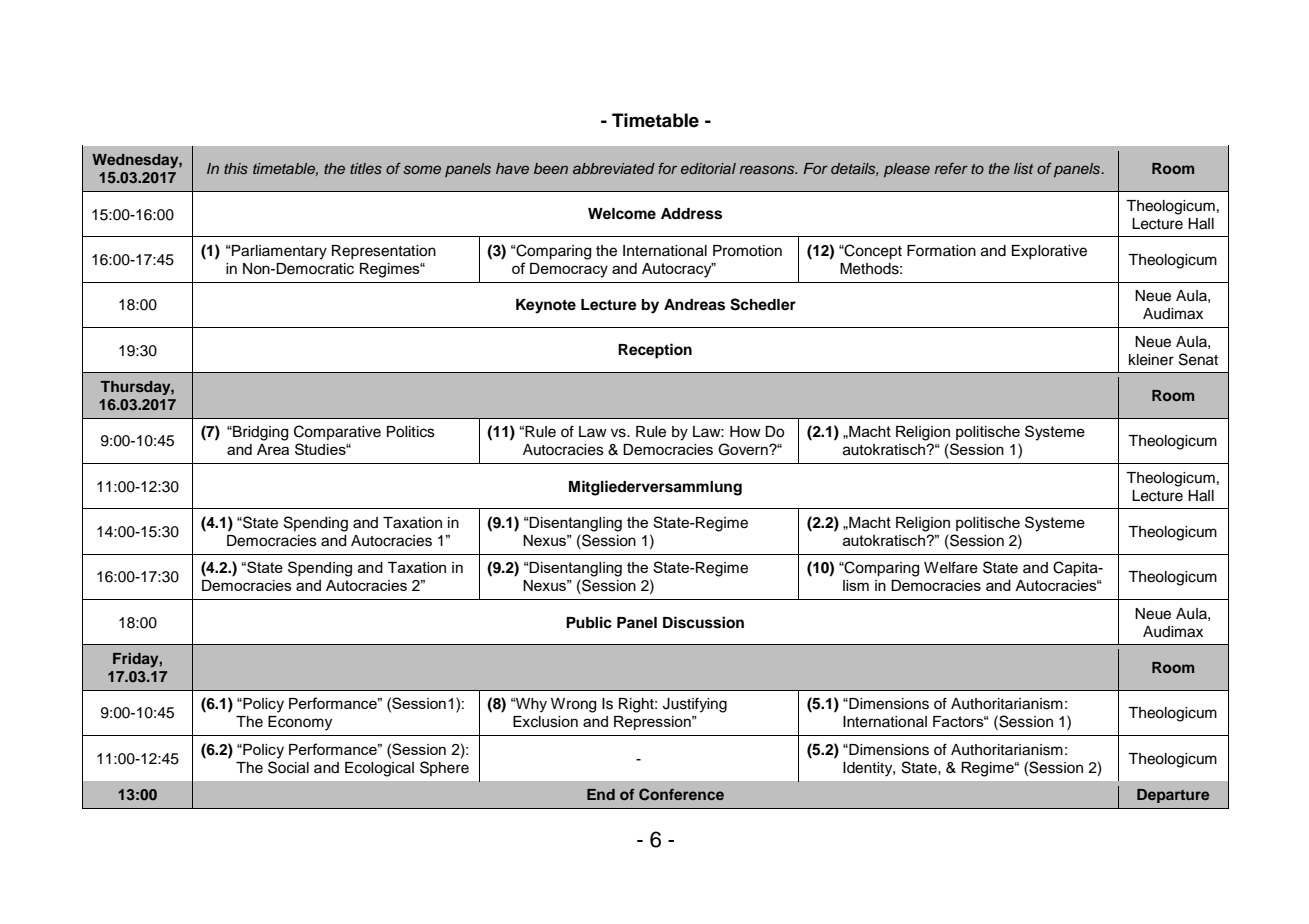 The height and width of the screenshot is (924, 1309). What do you see at coordinates (744, 449) in the screenshot?
I see `Govern` at bounding box center [744, 449].
